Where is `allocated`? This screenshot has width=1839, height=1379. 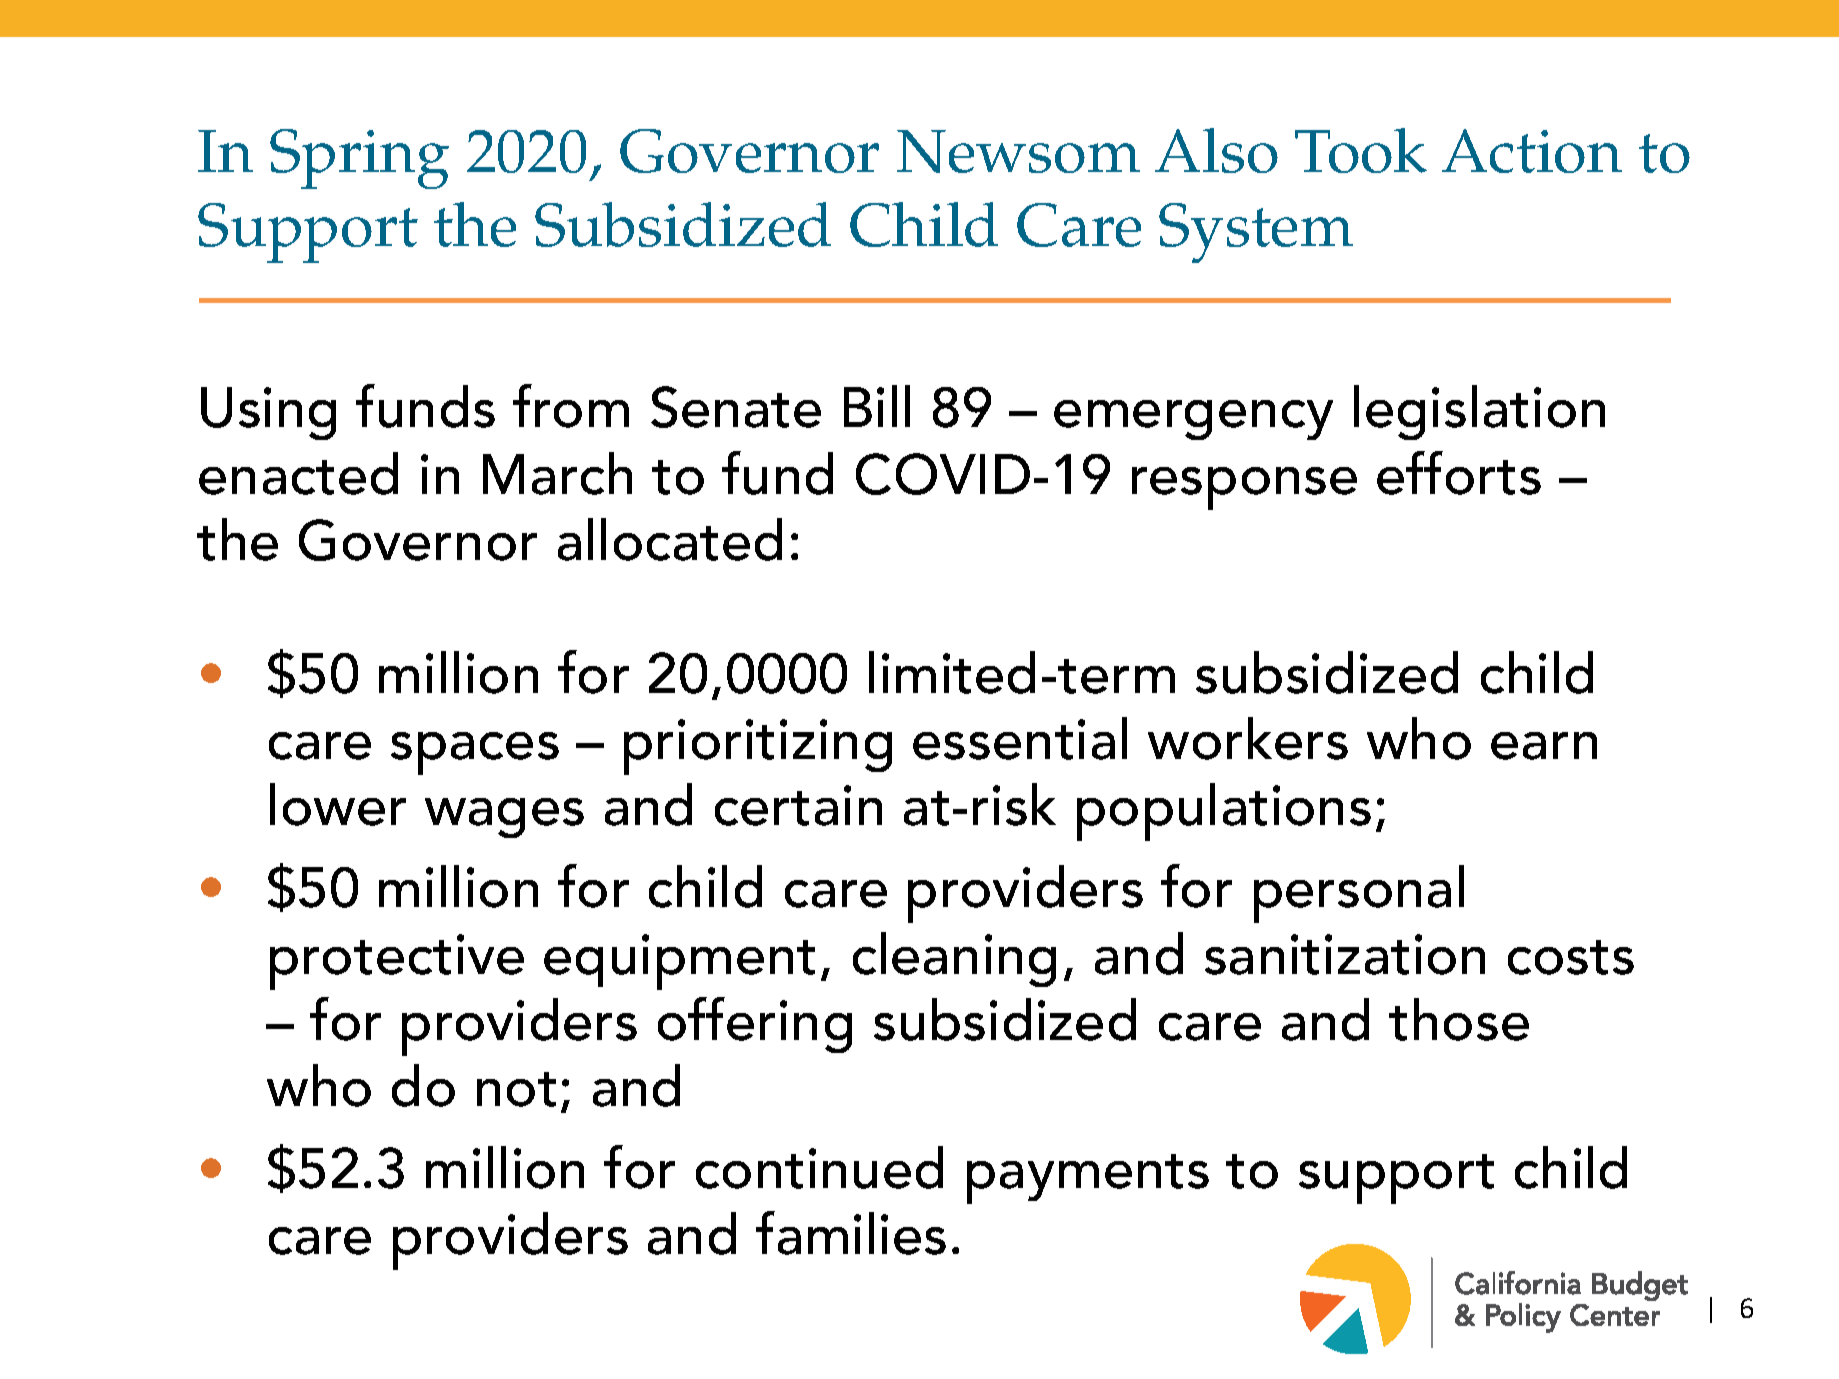
allocated is located at coordinates (670, 539).
